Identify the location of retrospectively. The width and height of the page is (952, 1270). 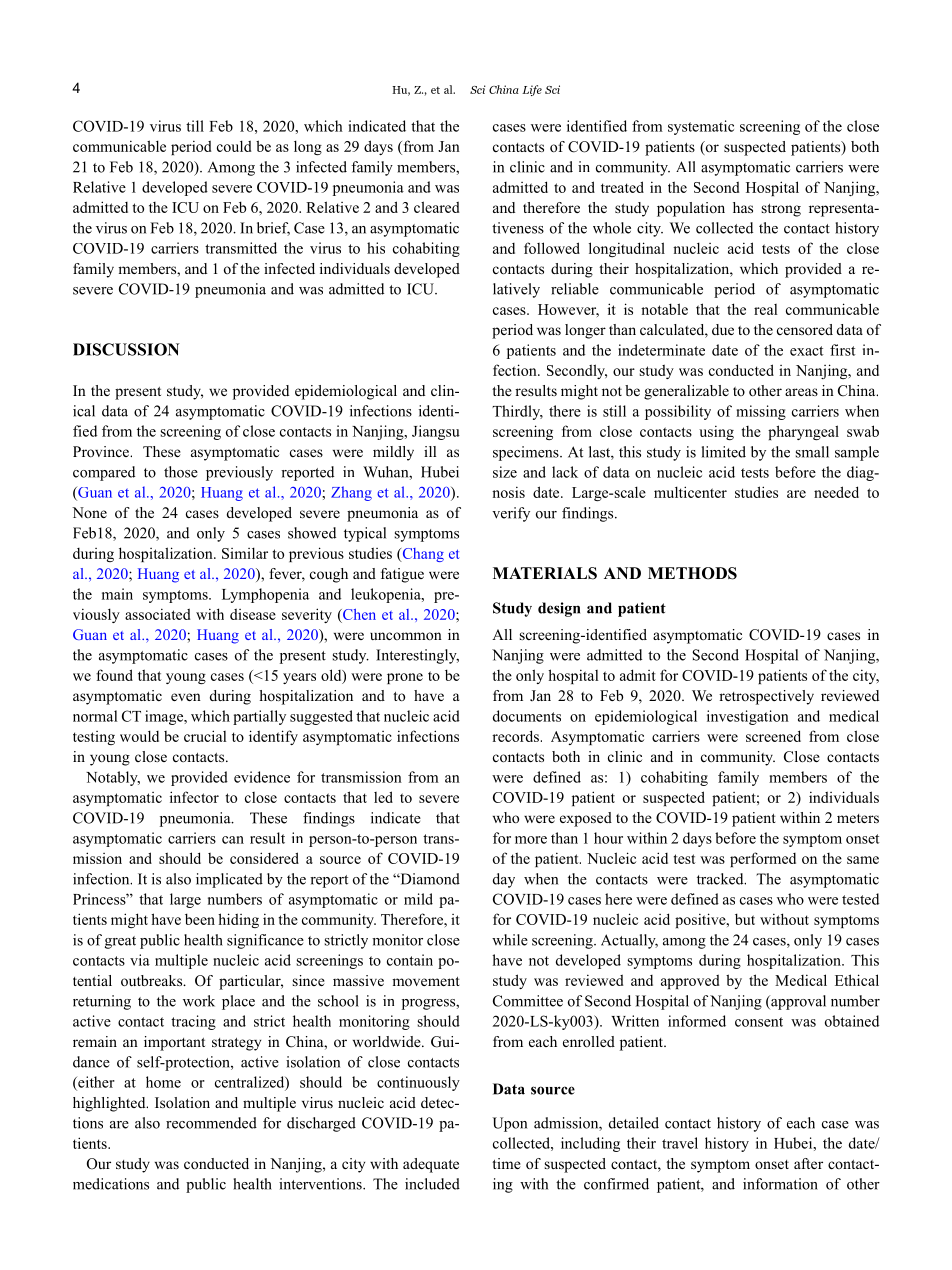
(766, 697).
